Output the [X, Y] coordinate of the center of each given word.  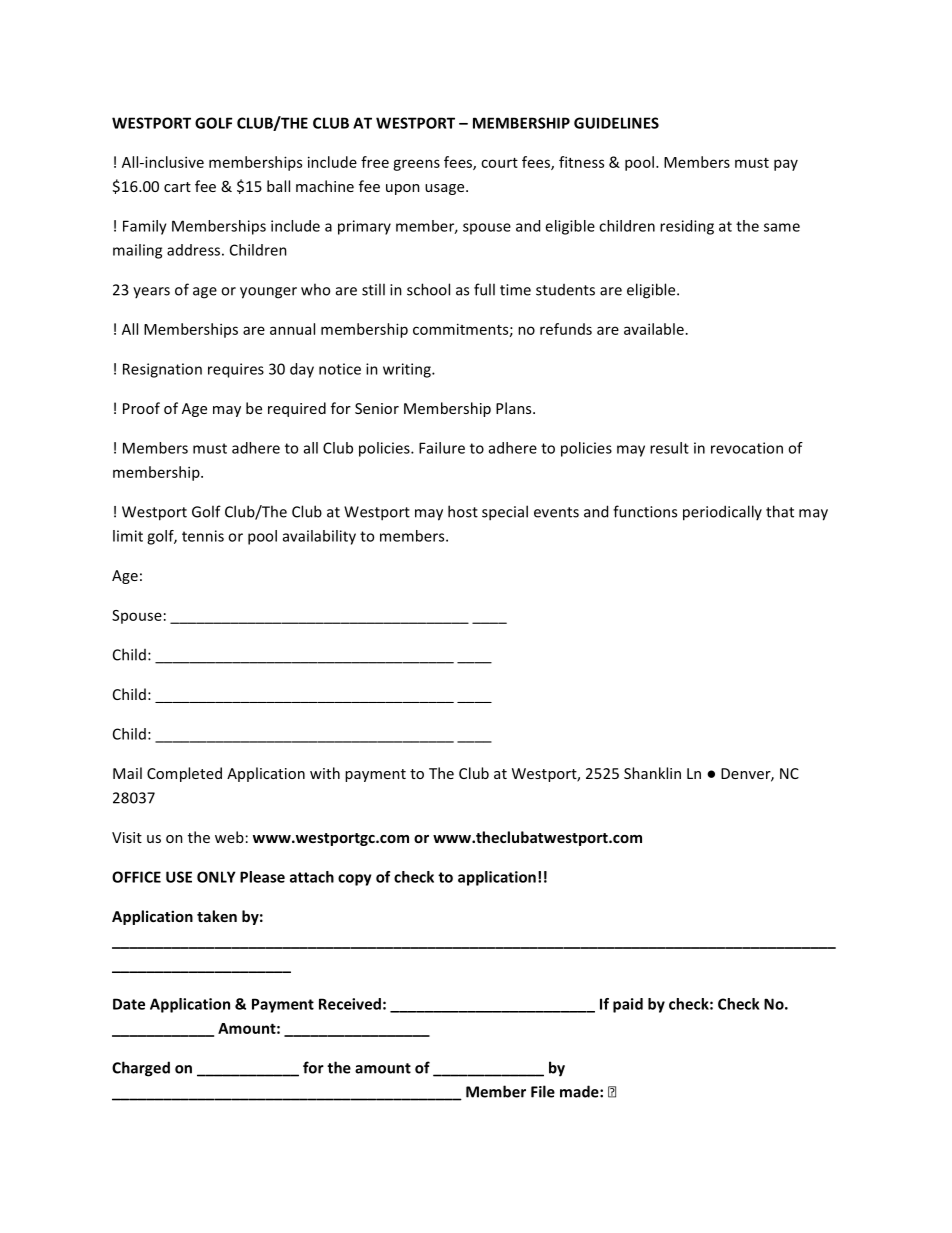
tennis [203, 536]
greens [416, 165]
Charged [141, 1069]
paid [628, 1005]
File [543, 1091]
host [463, 511]
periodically [722, 513]
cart [177, 187]
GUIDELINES [616, 123]
